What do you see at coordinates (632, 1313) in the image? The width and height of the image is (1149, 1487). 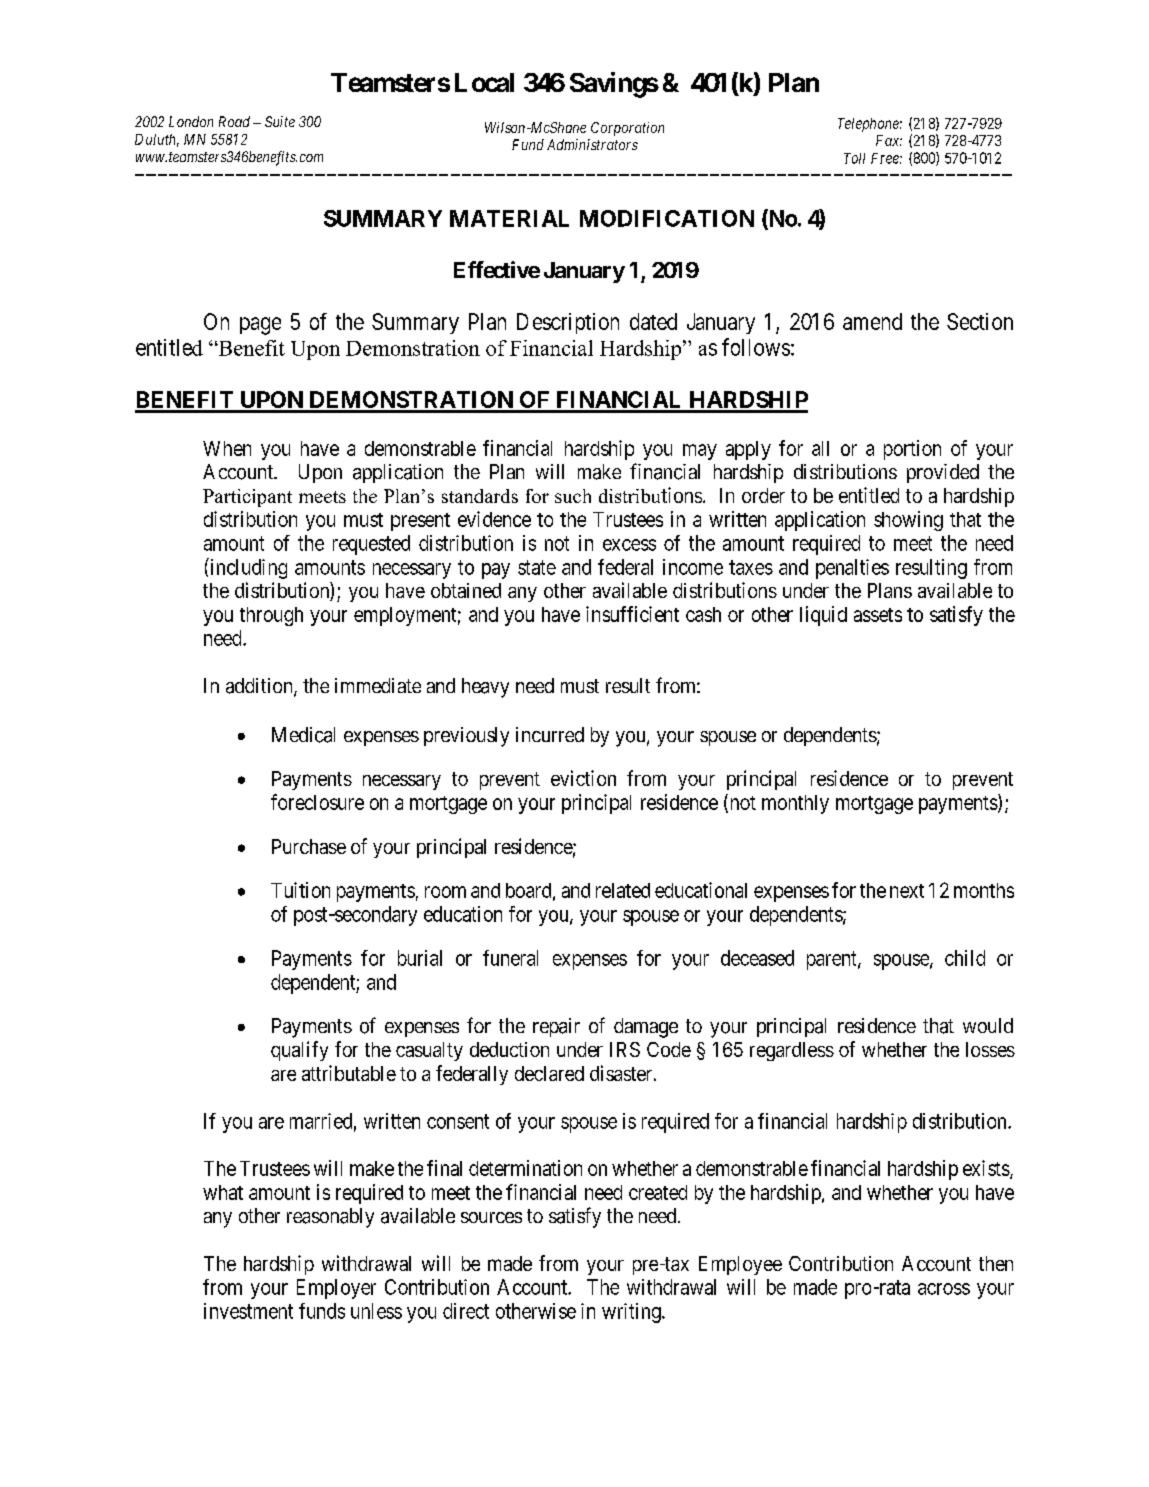 I see `writing` at bounding box center [632, 1313].
